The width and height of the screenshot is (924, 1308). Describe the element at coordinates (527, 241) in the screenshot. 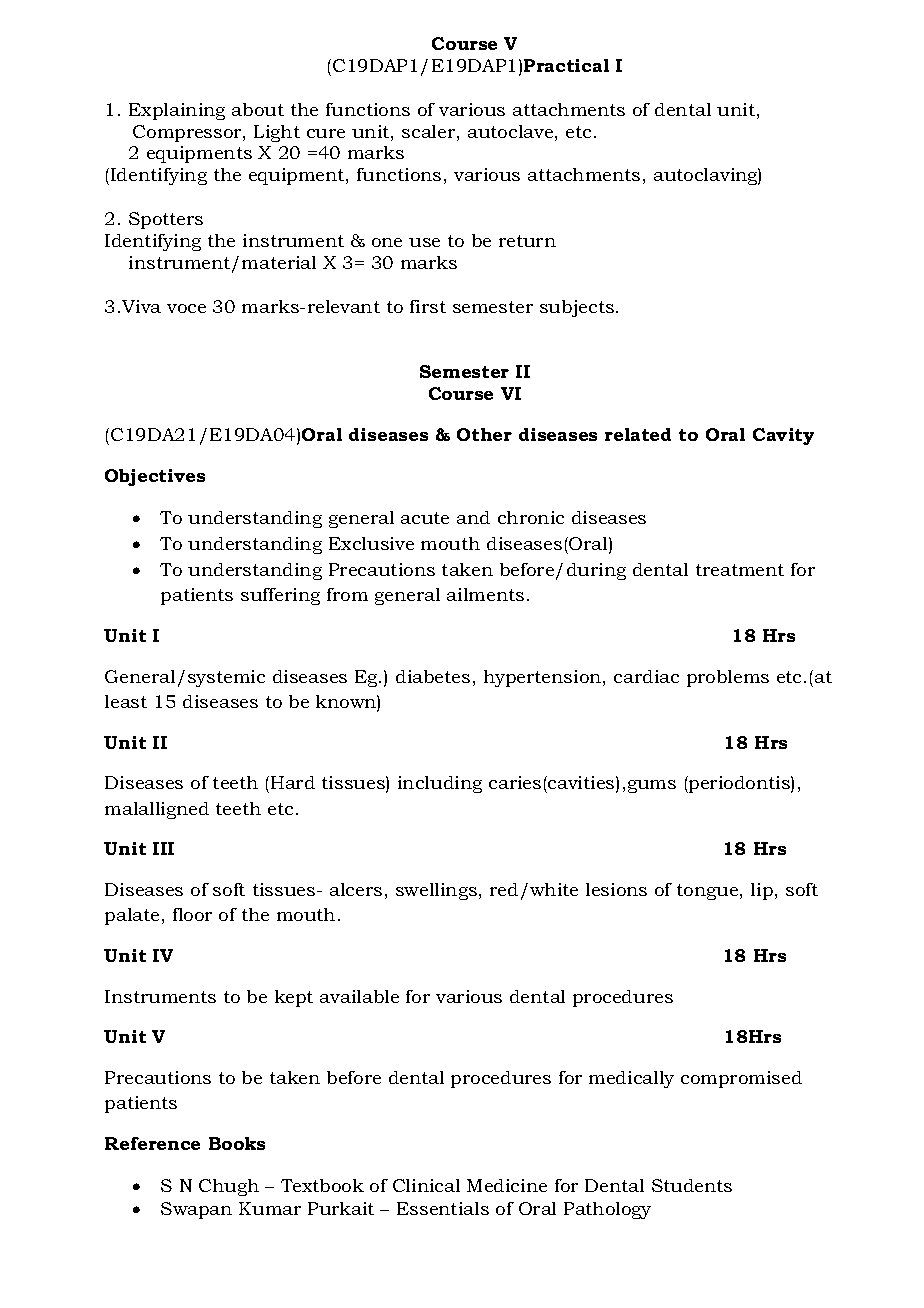

I see `return` at that location.
